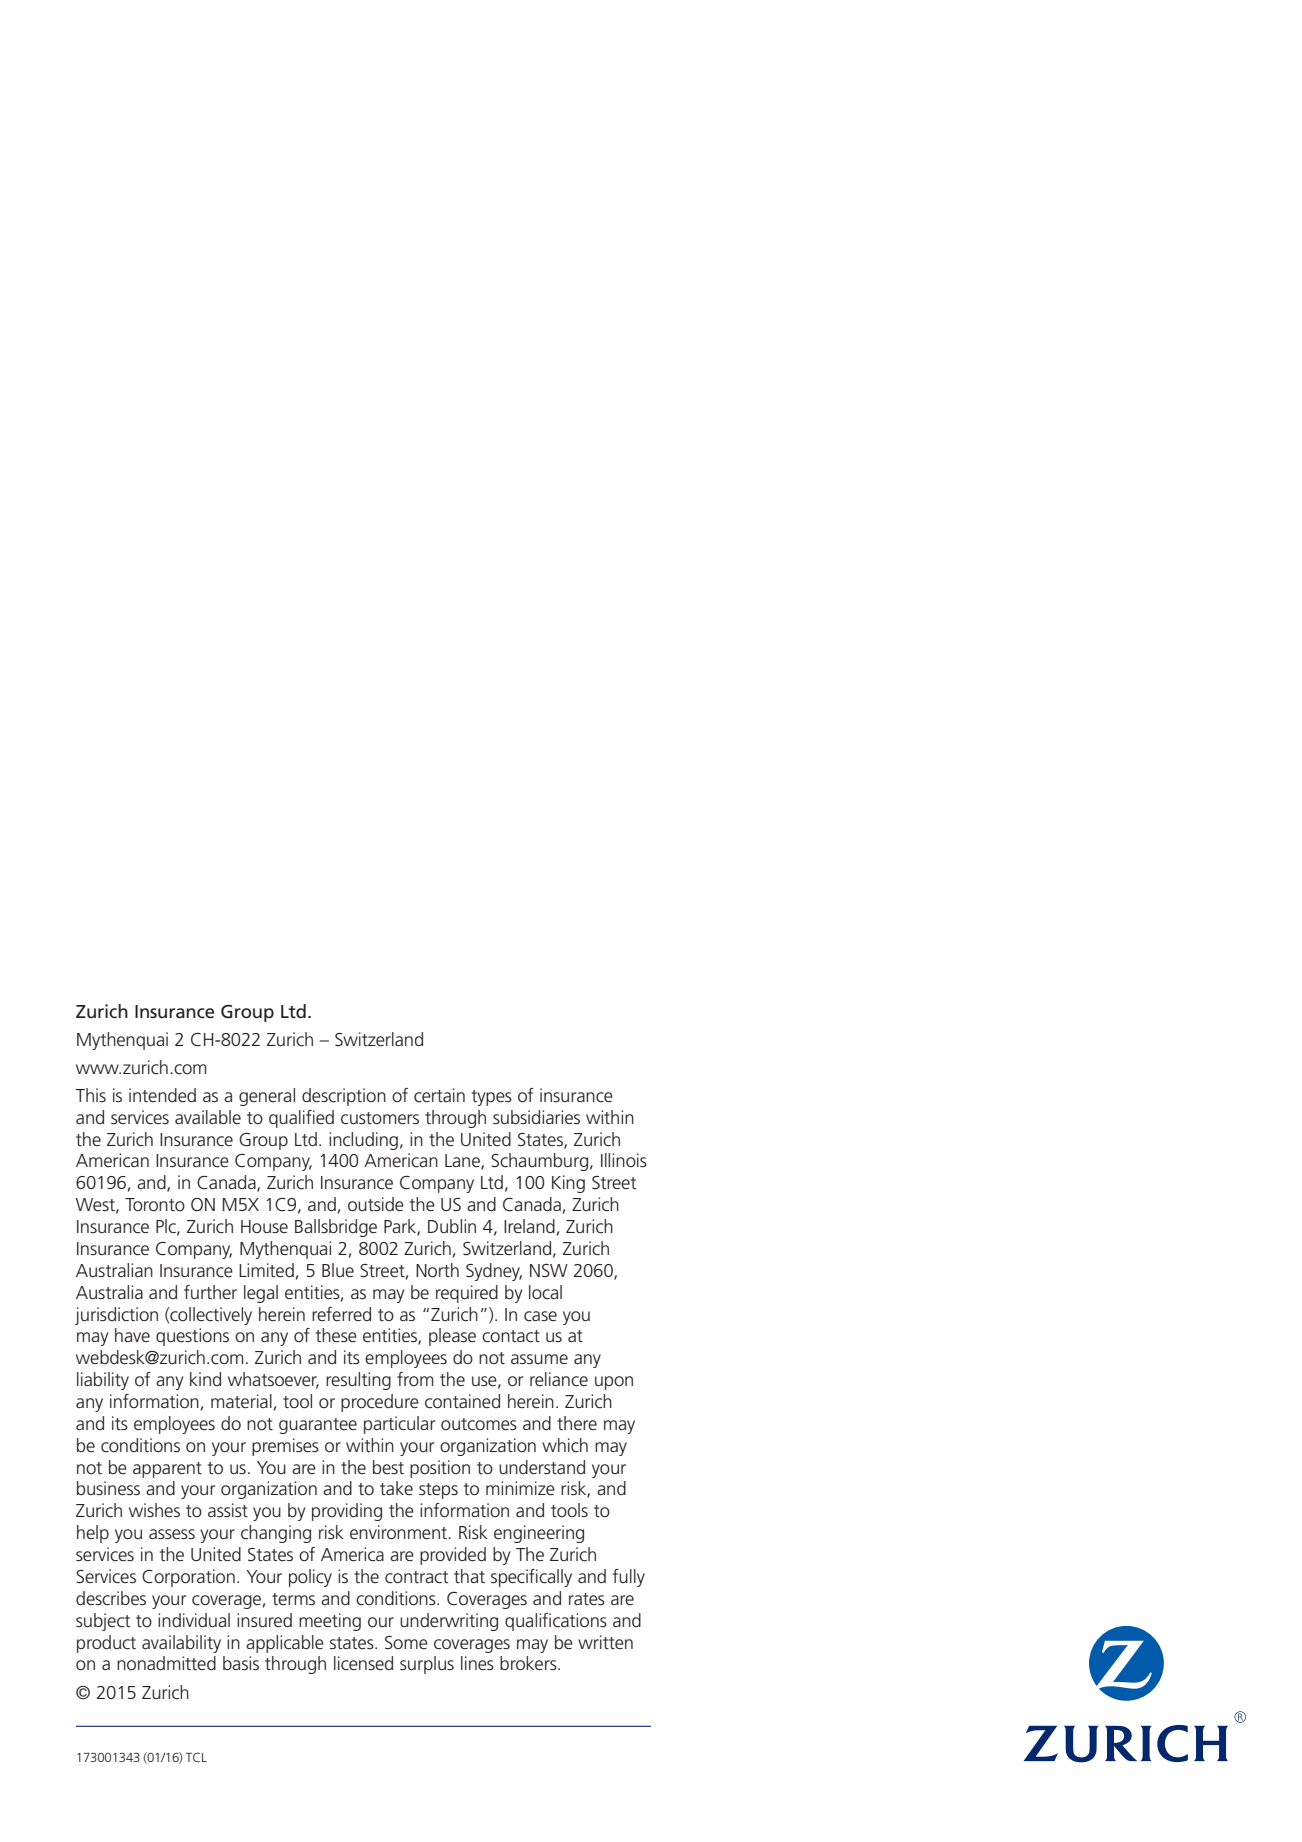 Image resolution: width=1302 pixels, height=1842 pixels. Describe the element at coordinates (577, 1423) in the screenshot. I see `there` at that location.
